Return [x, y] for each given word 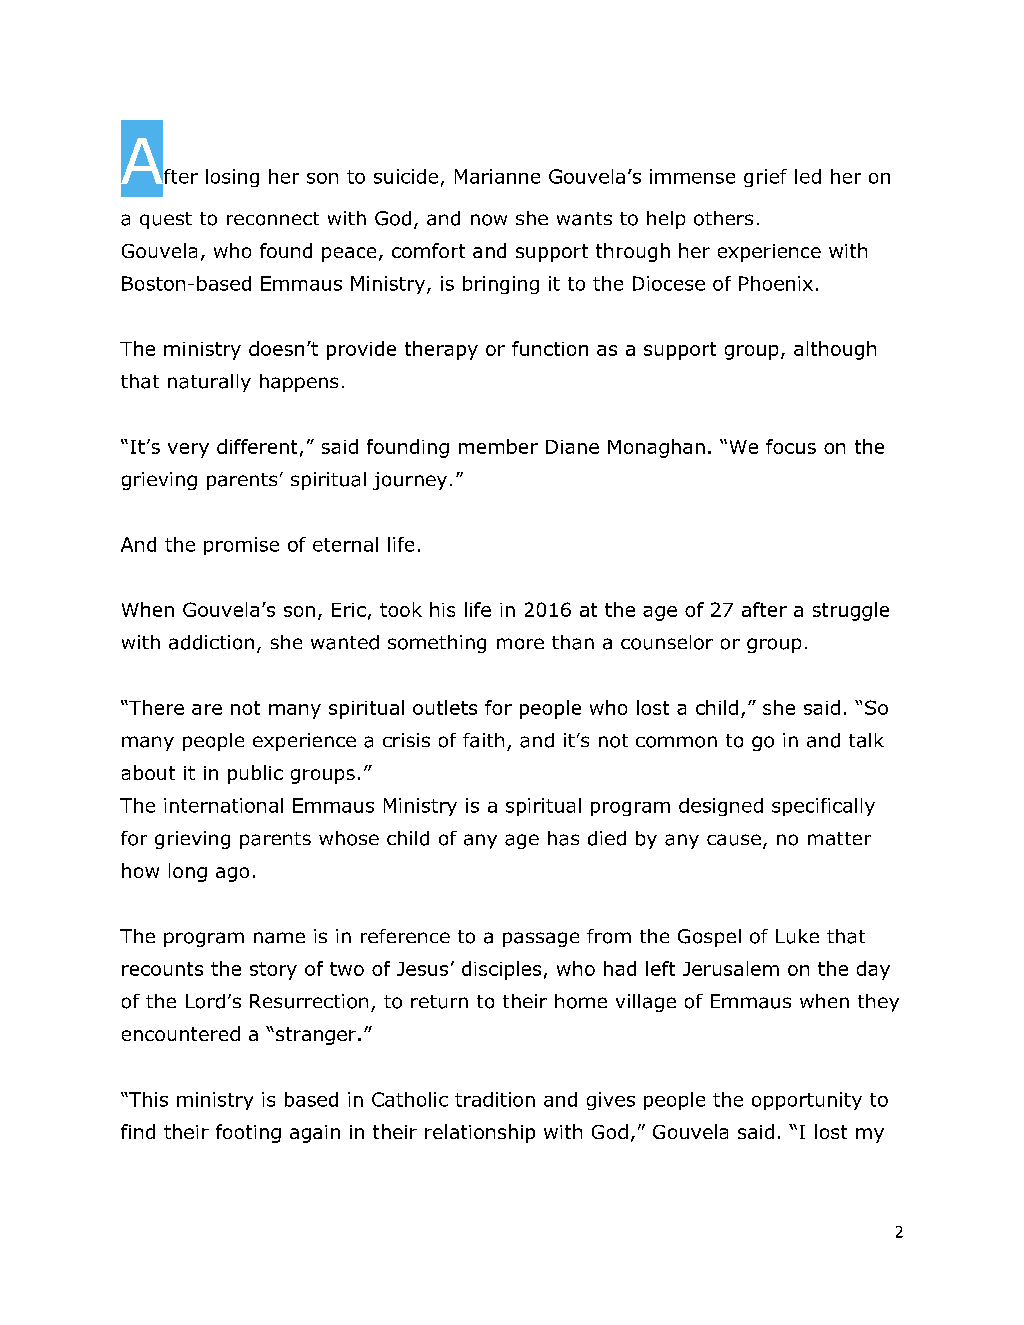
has [563, 838]
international [223, 805]
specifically [823, 807]
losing [232, 178]
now [489, 220]
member [498, 446]
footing [248, 1133]
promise [241, 546]
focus [791, 446]
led [808, 176]
